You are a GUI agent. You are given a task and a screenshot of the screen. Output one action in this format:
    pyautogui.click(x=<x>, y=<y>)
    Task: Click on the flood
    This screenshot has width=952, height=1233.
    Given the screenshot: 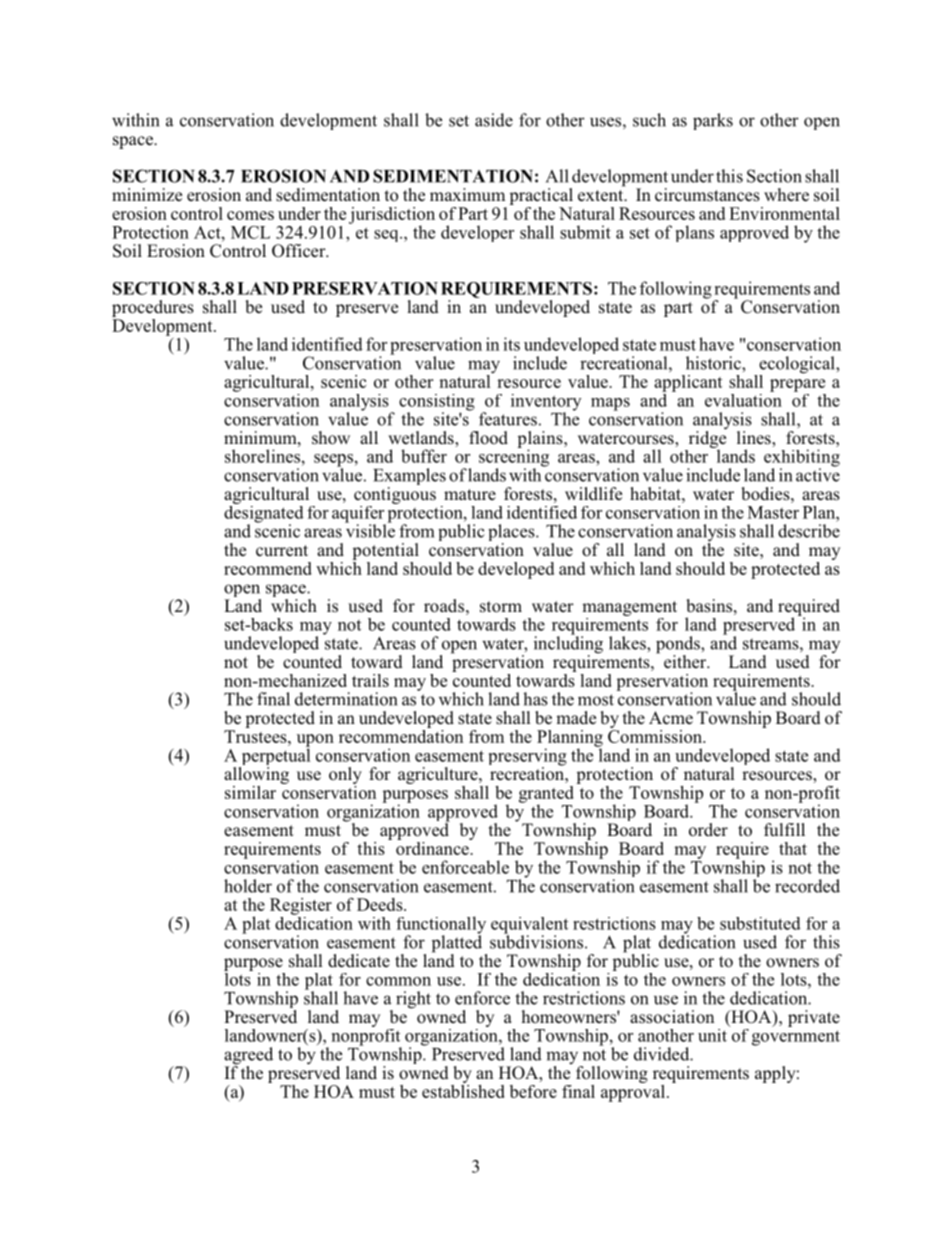 What is the action you would take?
    pyautogui.click(x=488, y=438)
